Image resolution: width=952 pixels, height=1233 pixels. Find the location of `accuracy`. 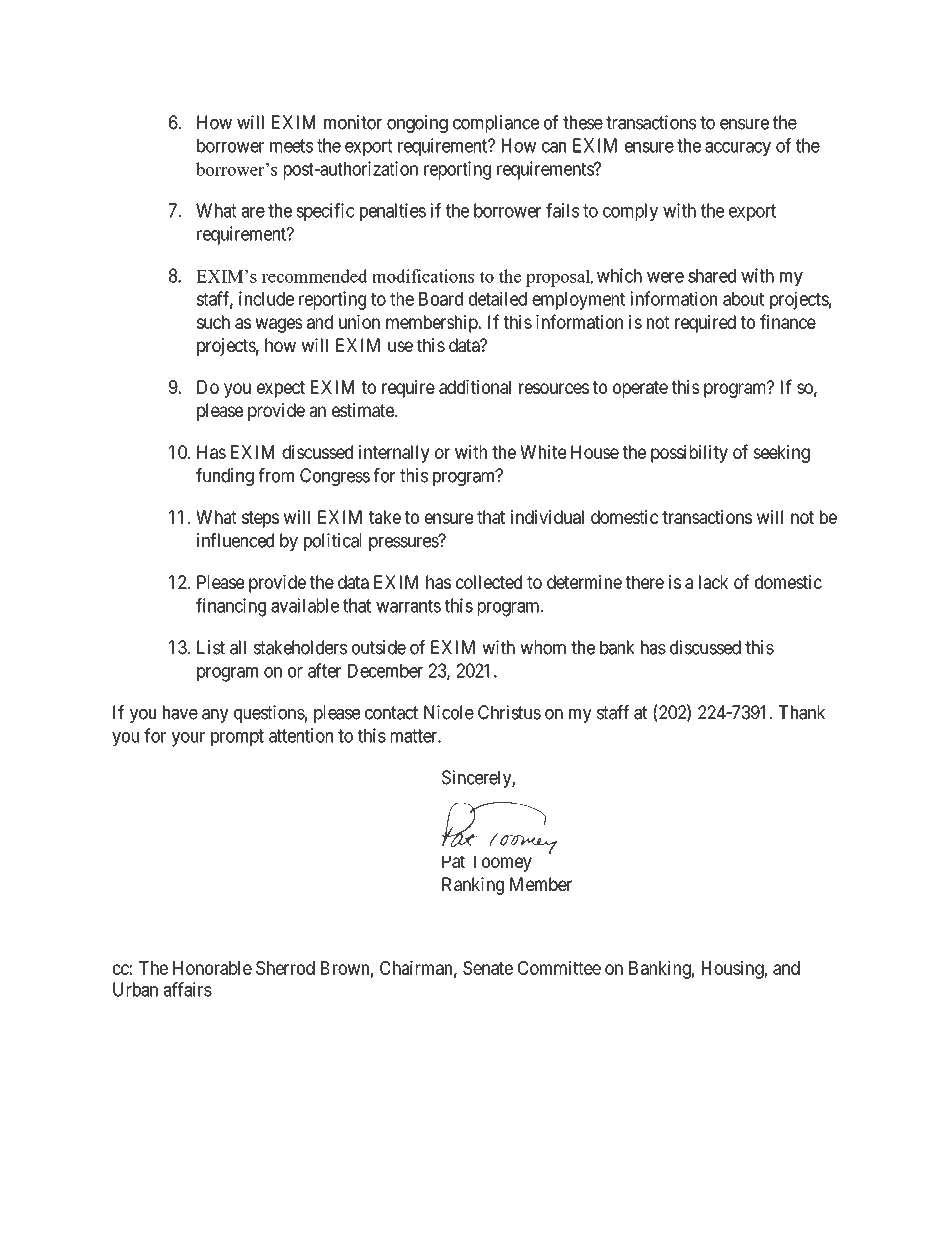

accuracy is located at coordinates (738, 149).
